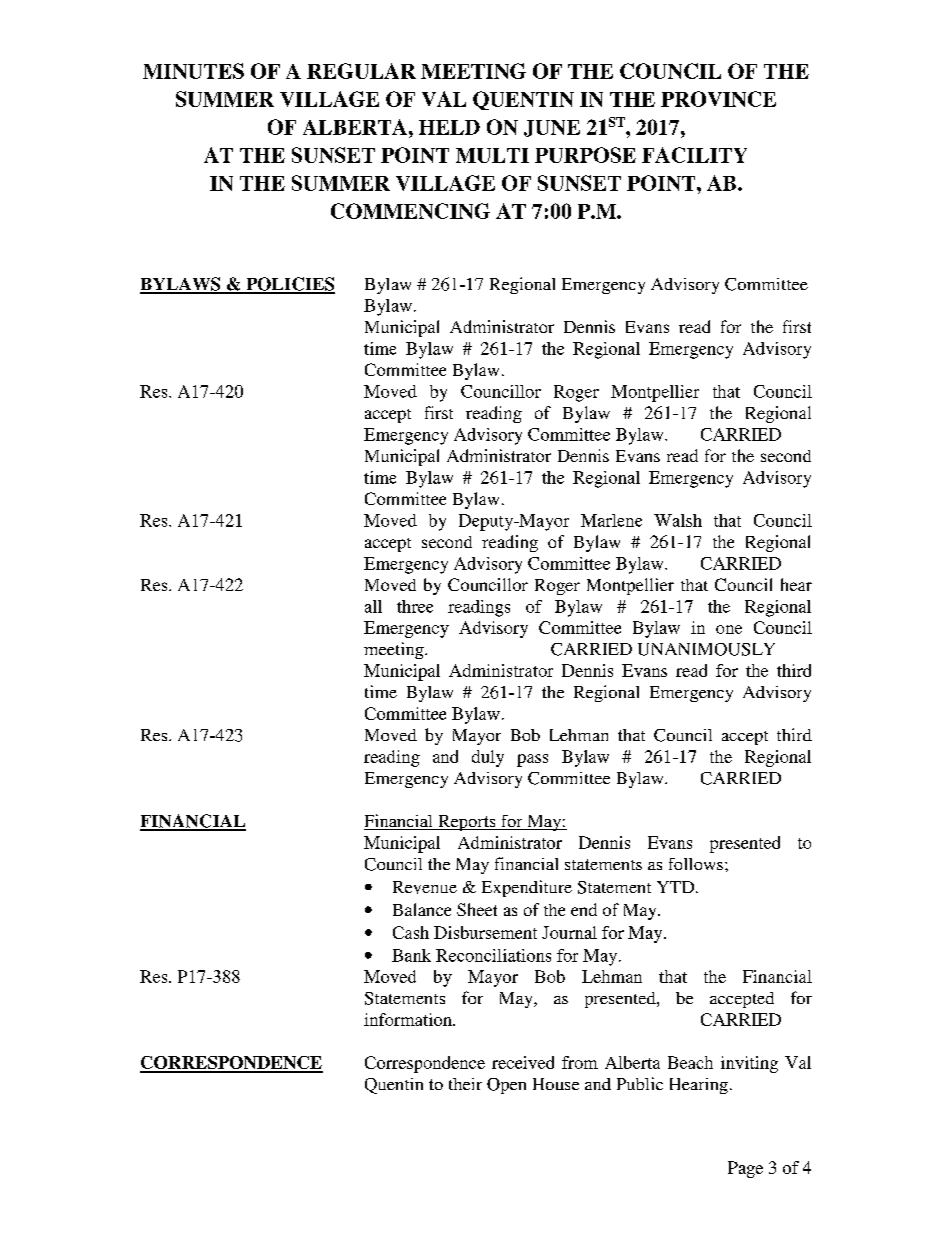 This document has width=952, height=1233. What do you see at coordinates (193, 71) in the document?
I see `MINUTES` at bounding box center [193, 71].
